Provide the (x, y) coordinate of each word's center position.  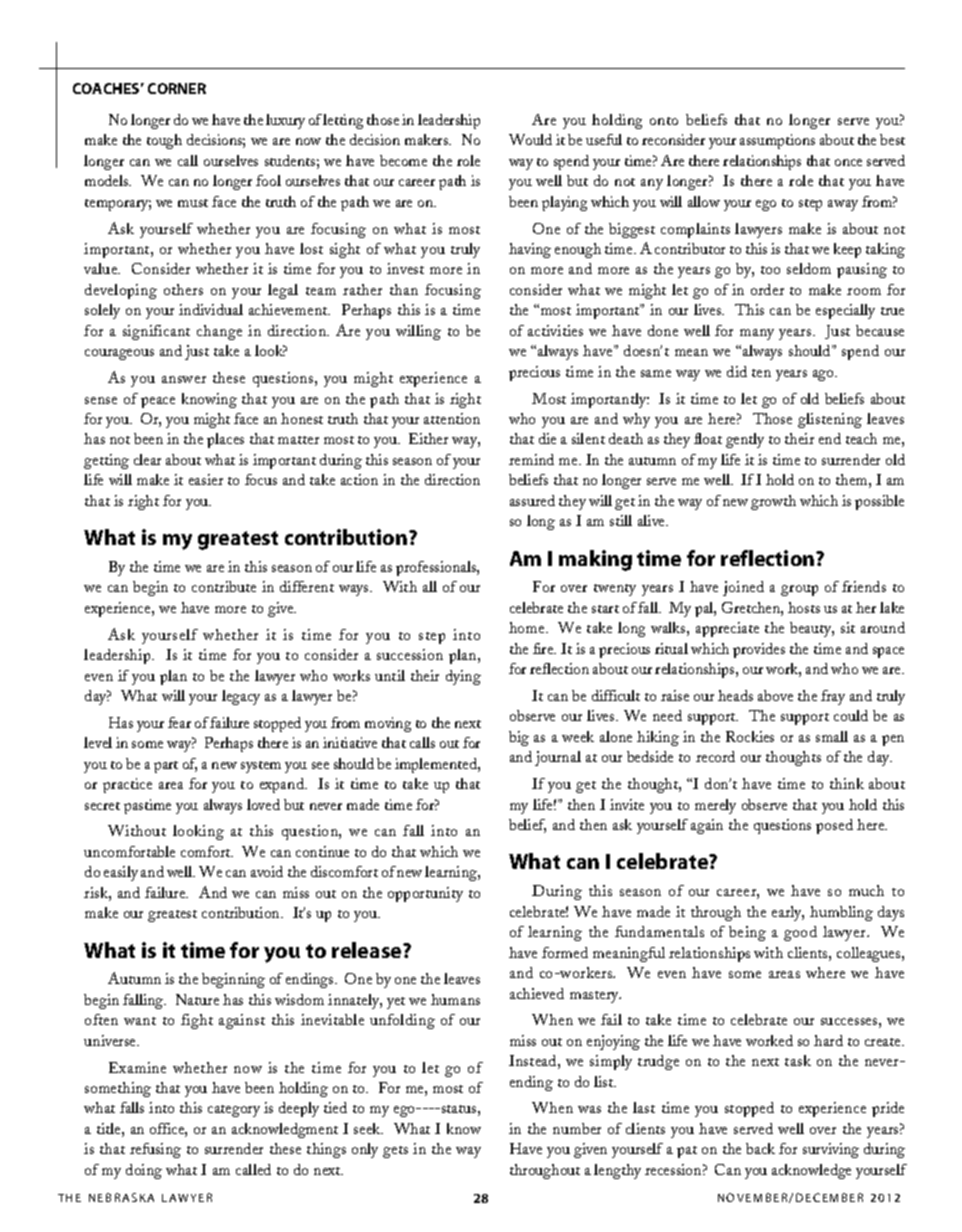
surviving (831, 1150)
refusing (155, 1150)
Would (530, 139)
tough (164, 141)
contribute (224, 586)
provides (759, 650)
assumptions (777, 141)
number (577, 1128)
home (528, 627)
